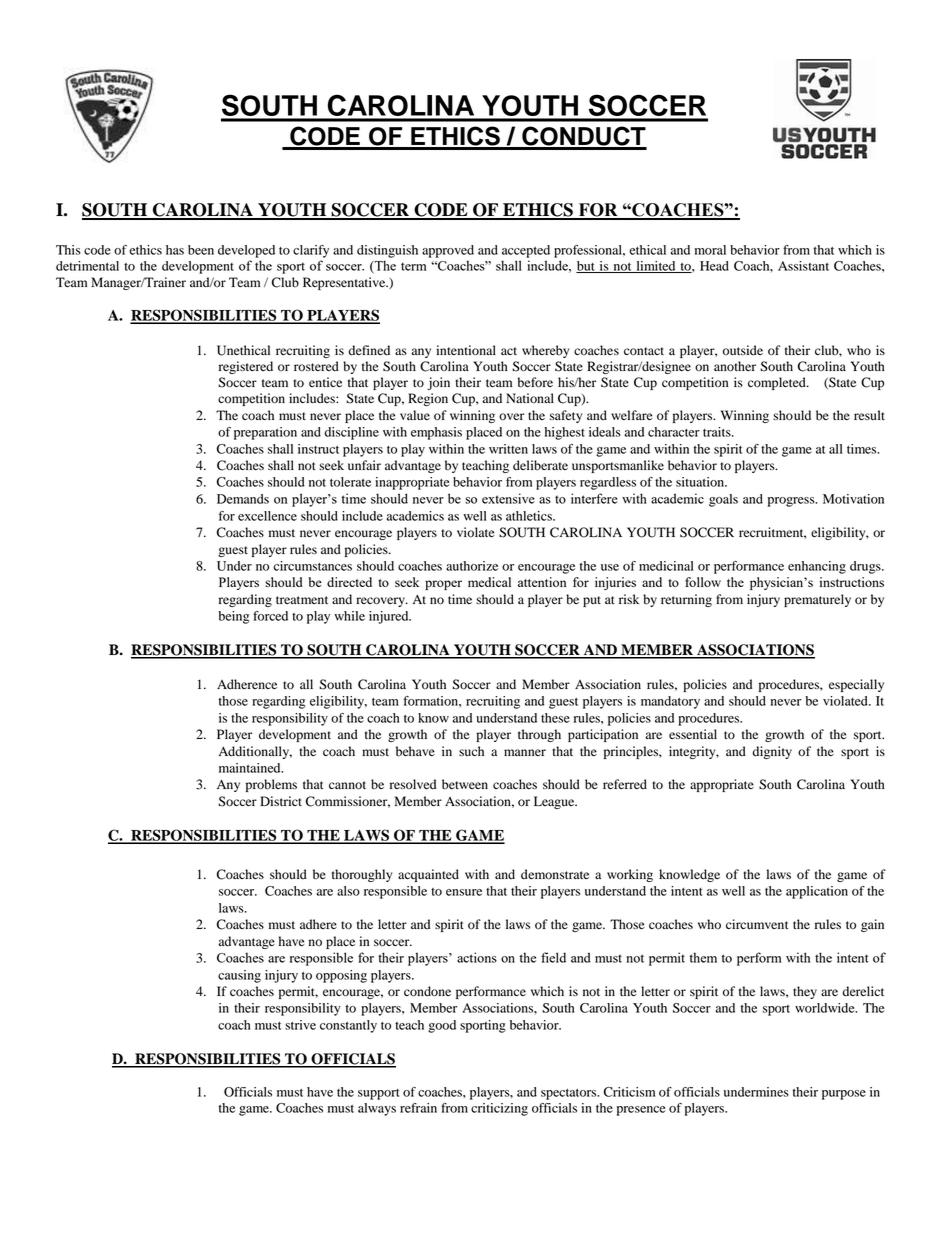  Describe the element at coordinates (772, 752) in the screenshot. I see `dignity` at that location.
